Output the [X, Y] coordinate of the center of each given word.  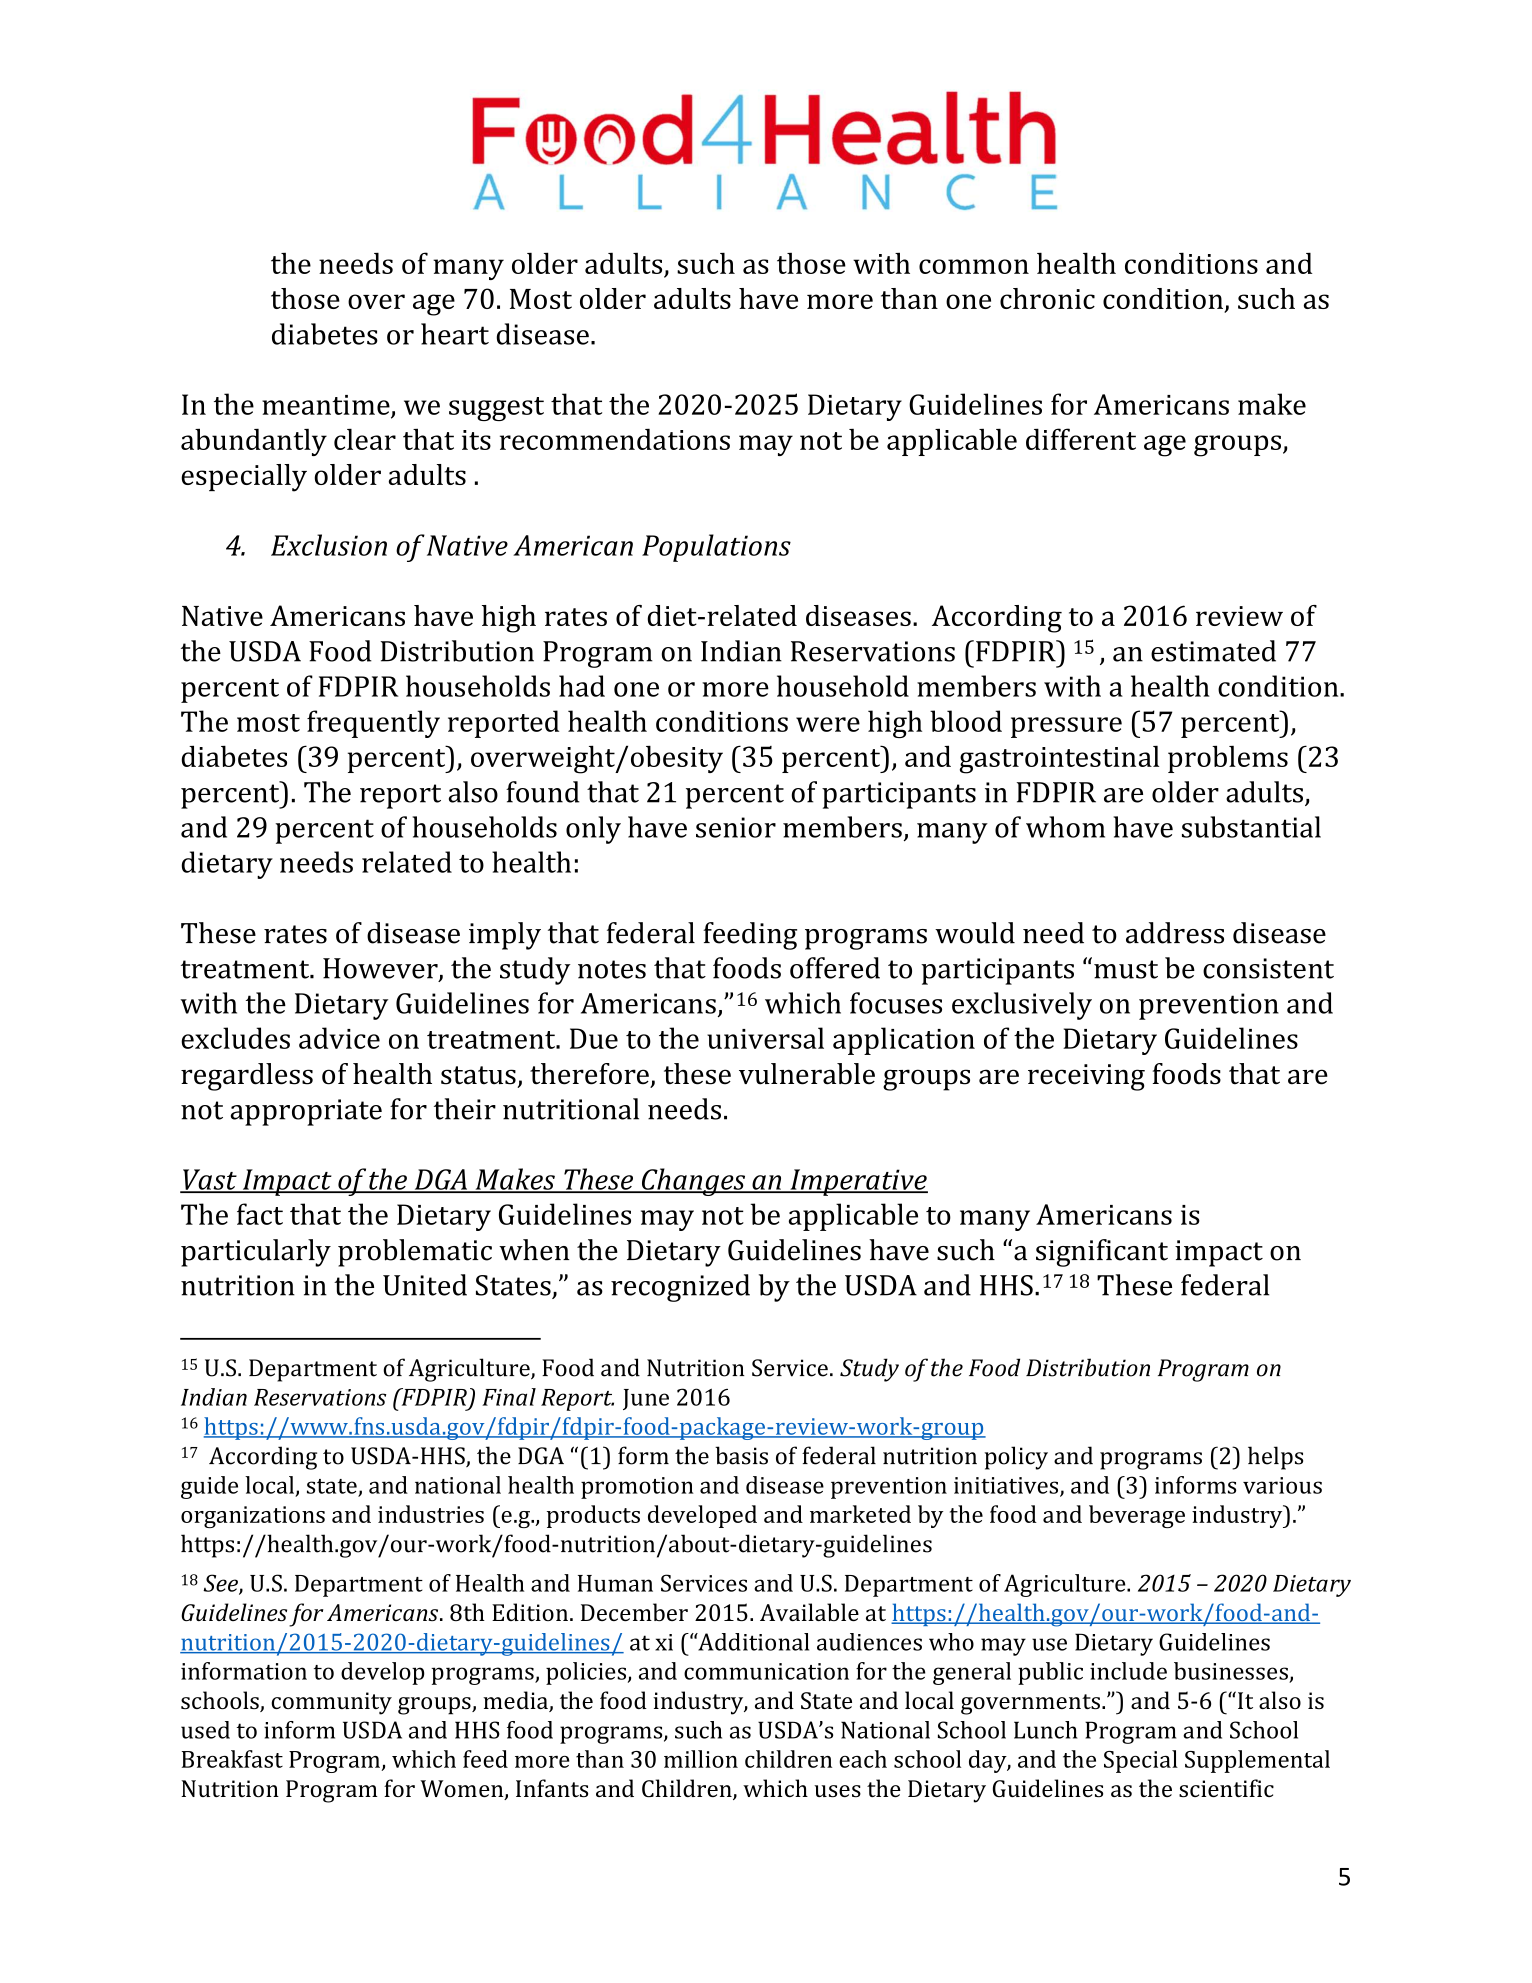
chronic [1047, 298]
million [701, 1759]
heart [455, 334]
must [1126, 969]
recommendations [615, 439]
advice [339, 1038]
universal [765, 1038]
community [331, 1703]
